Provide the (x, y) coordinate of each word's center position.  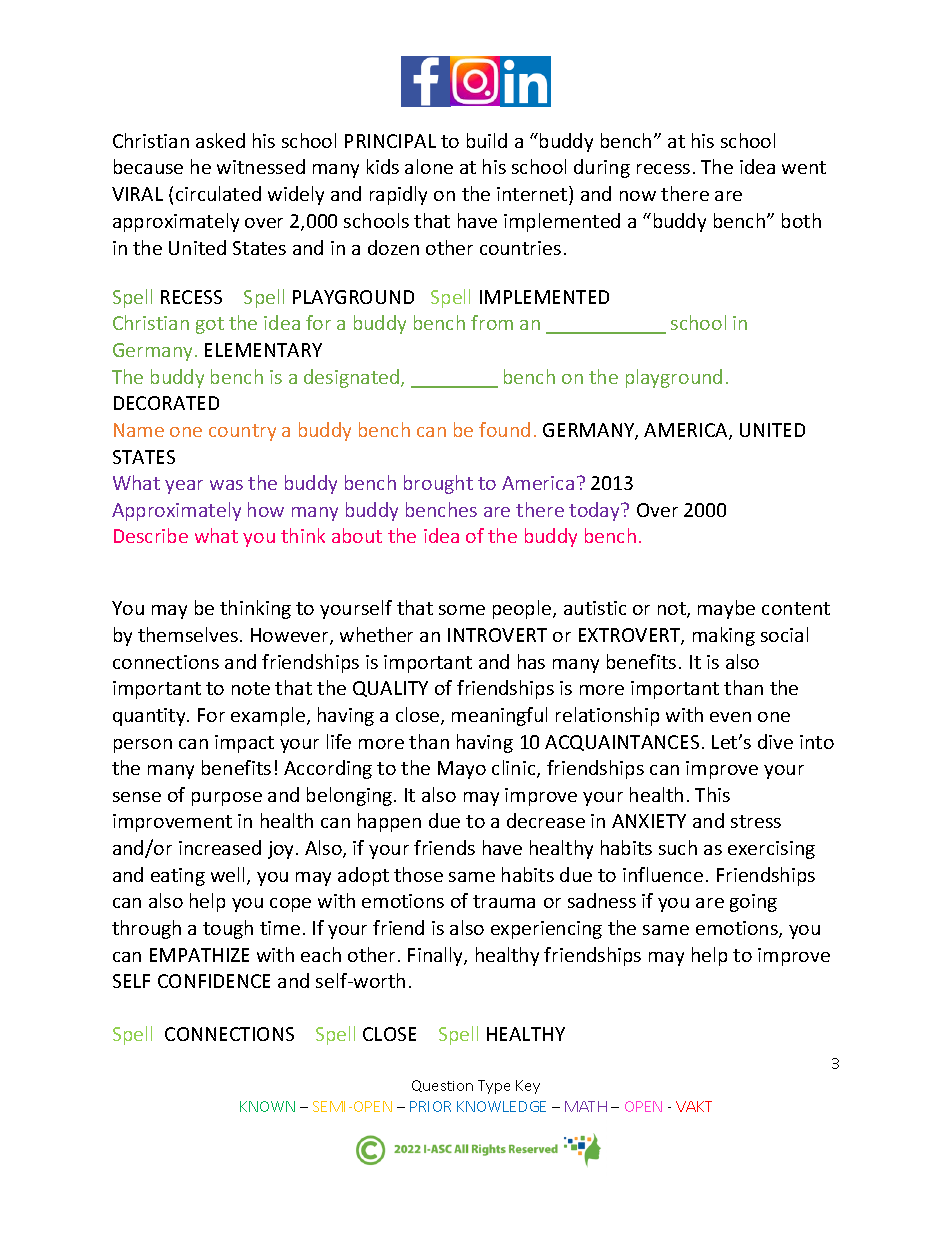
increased (220, 847)
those (418, 874)
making (724, 636)
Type (494, 1087)
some (462, 610)
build (487, 140)
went (804, 167)
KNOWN (267, 1106)
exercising (771, 850)
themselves (188, 634)
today (595, 511)
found (504, 429)
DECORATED (166, 403)
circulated (218, 193)
